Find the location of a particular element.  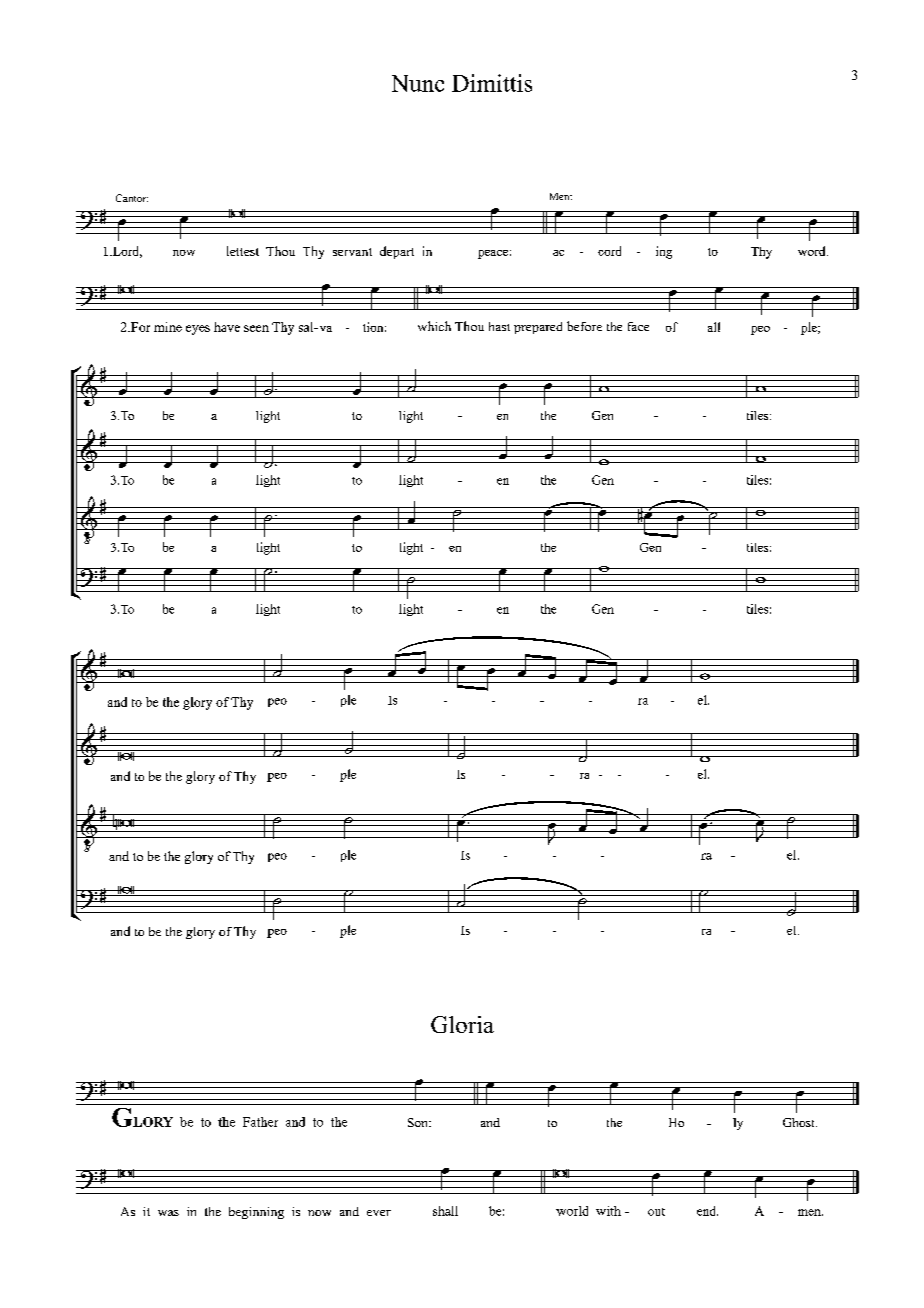

end is located at coordinates (707, 1211).
